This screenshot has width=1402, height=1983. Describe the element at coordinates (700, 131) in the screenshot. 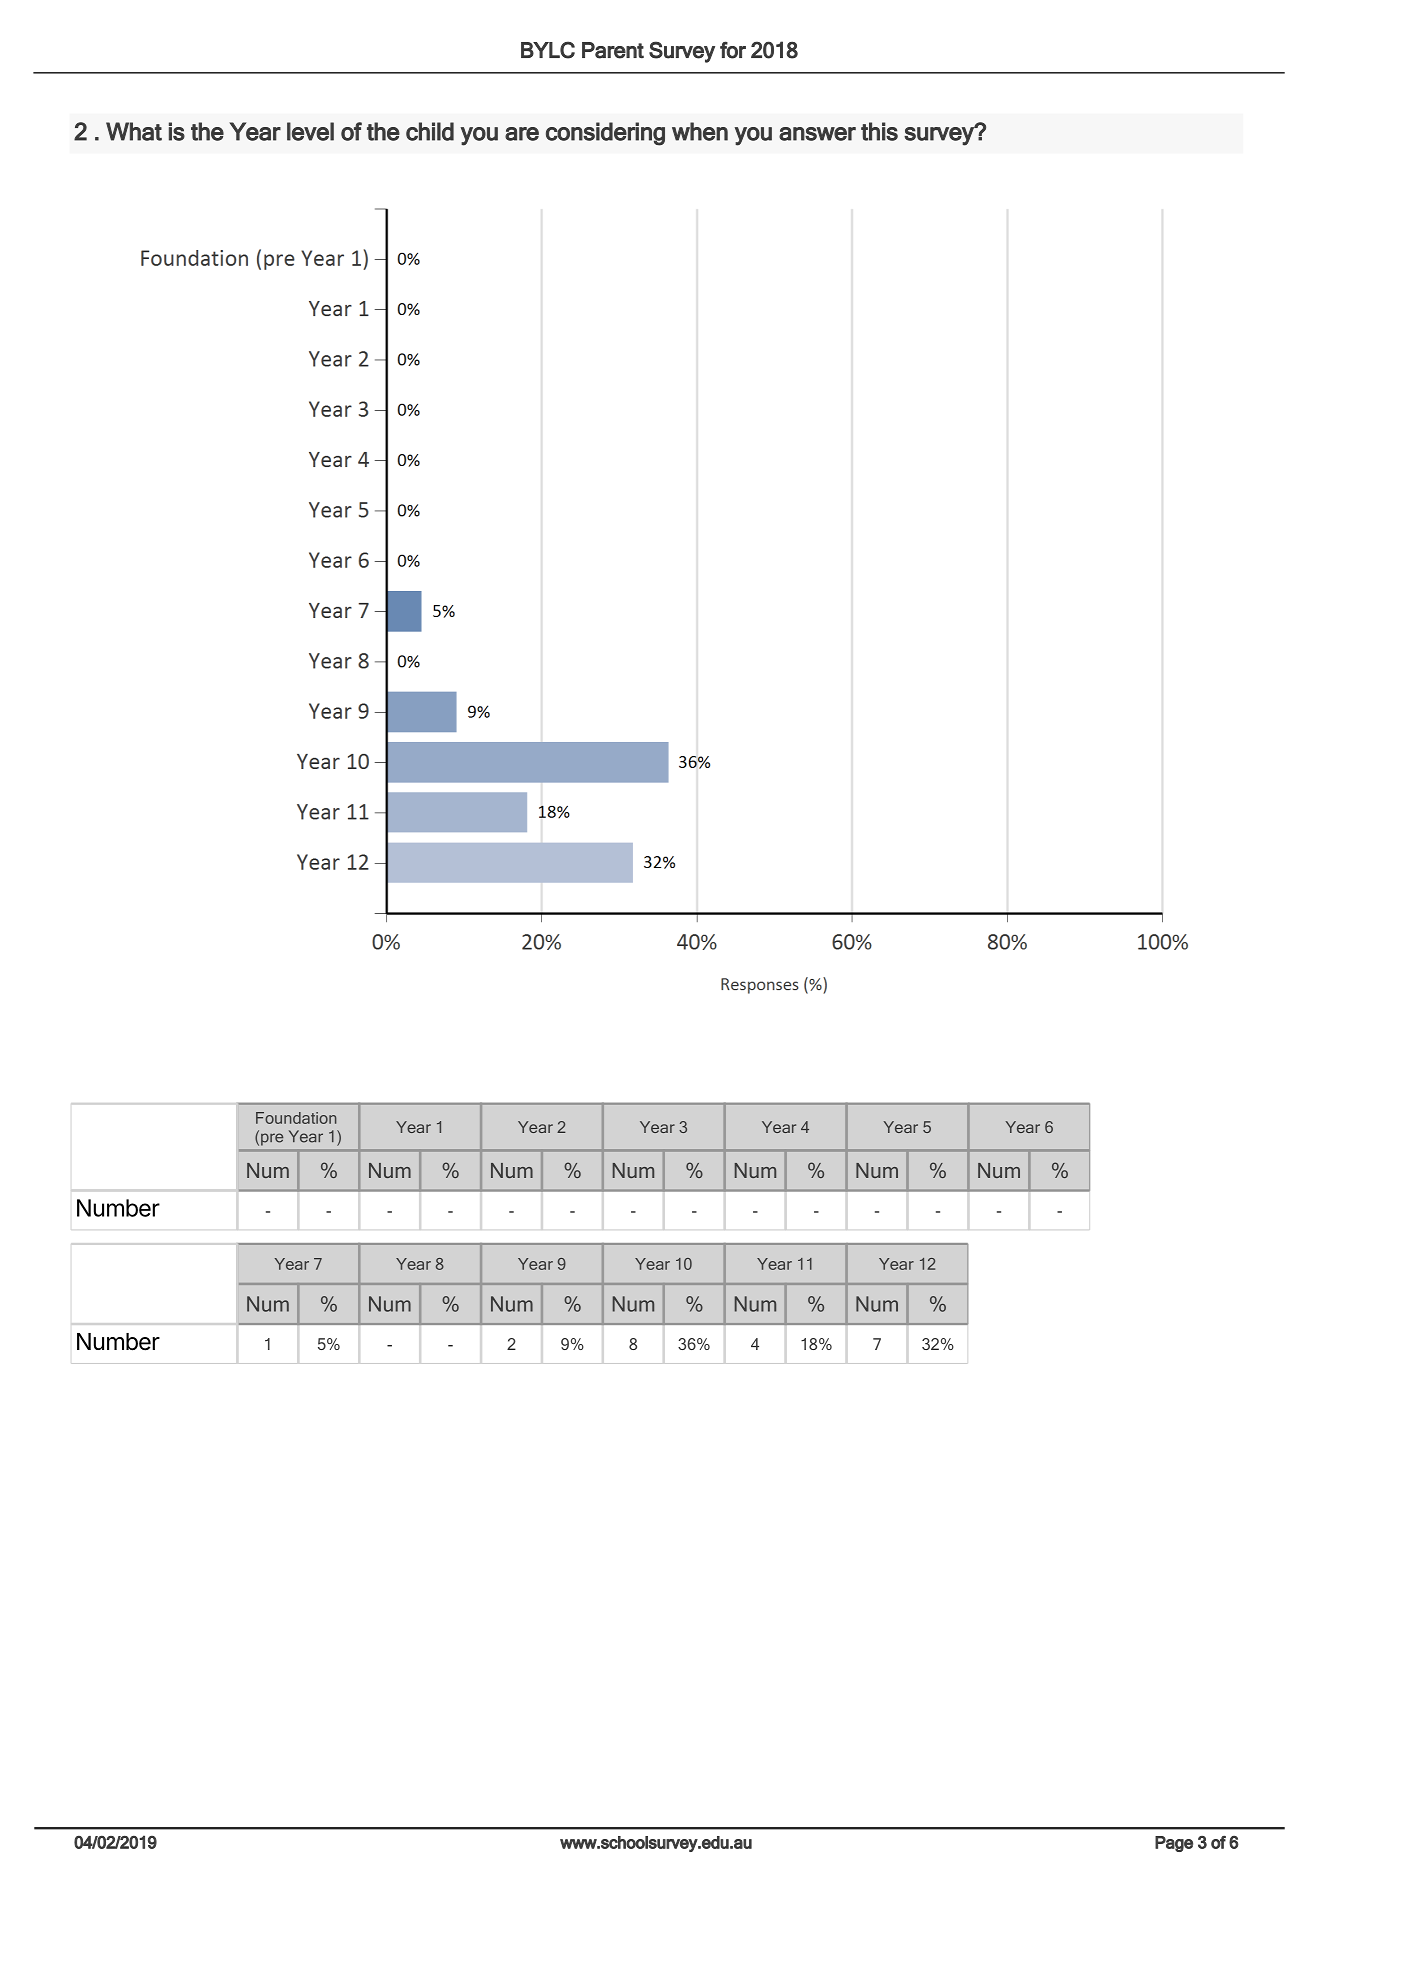

I see `when` at that location.
